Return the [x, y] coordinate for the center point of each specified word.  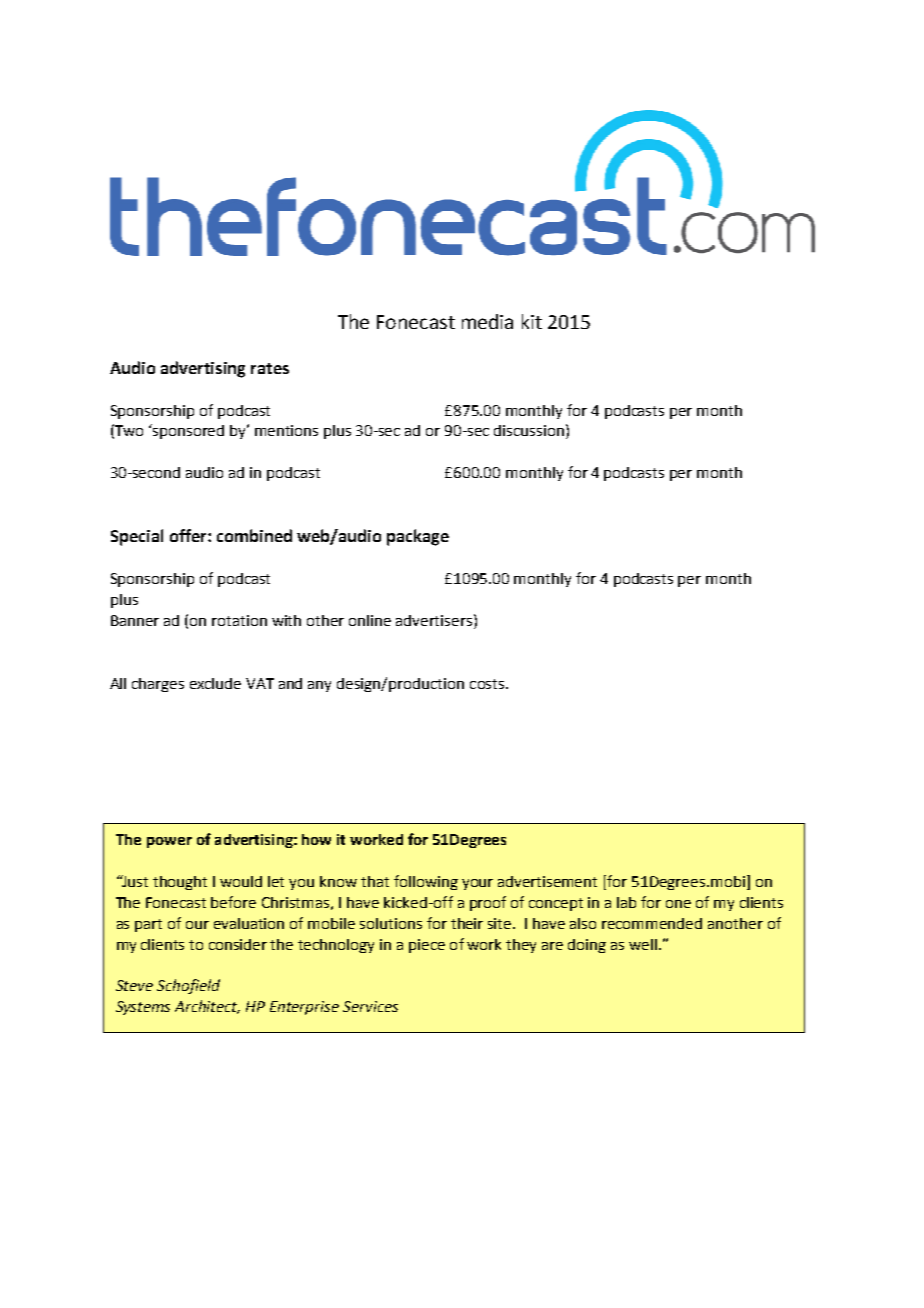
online [370, 620]
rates [270, 368]
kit [532, 321]
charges [158, 685]
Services [370, 1006]
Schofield [188, 986]
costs [487, 684]
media [487, 321]
